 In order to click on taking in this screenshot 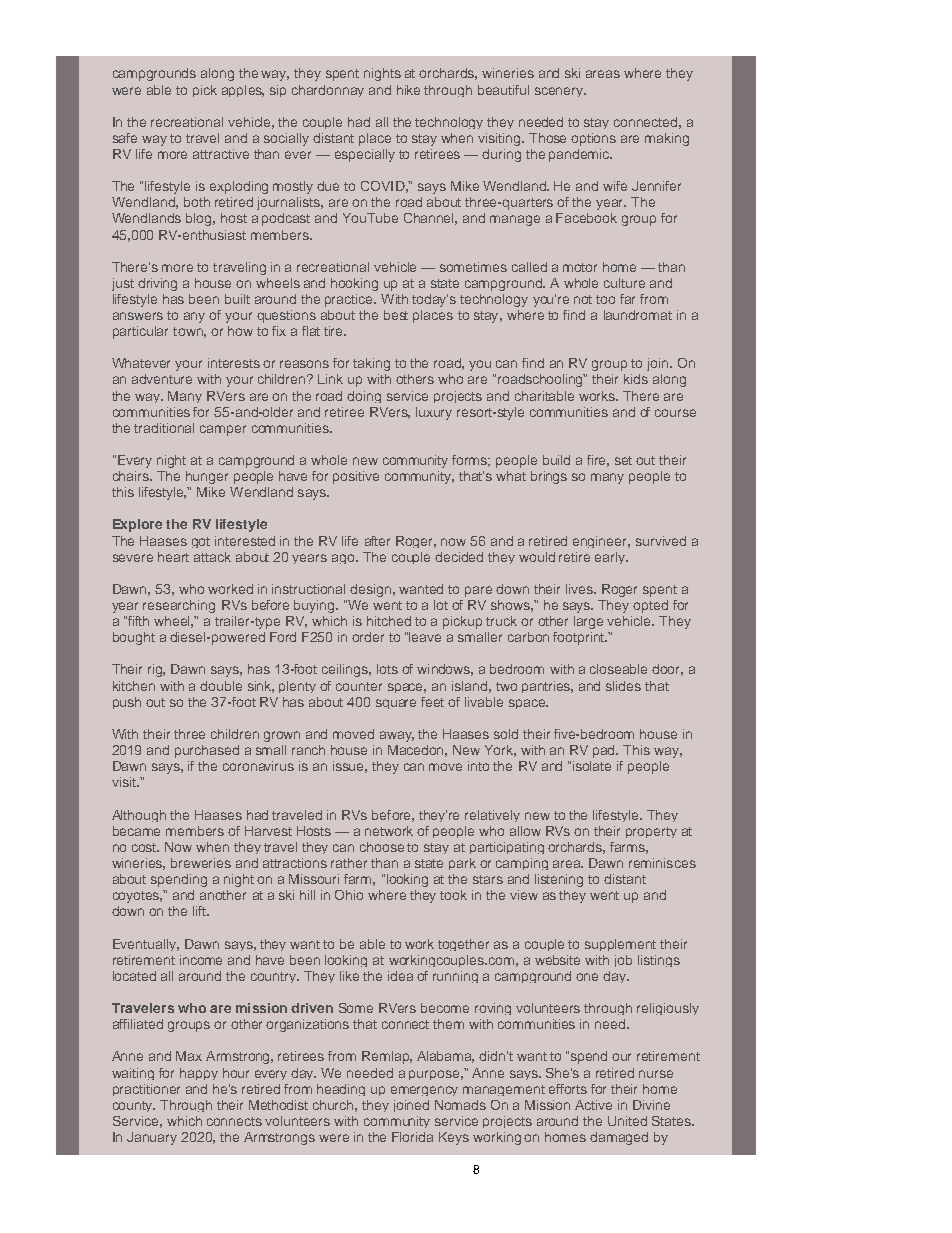, I will do `click(371, 364)`.
